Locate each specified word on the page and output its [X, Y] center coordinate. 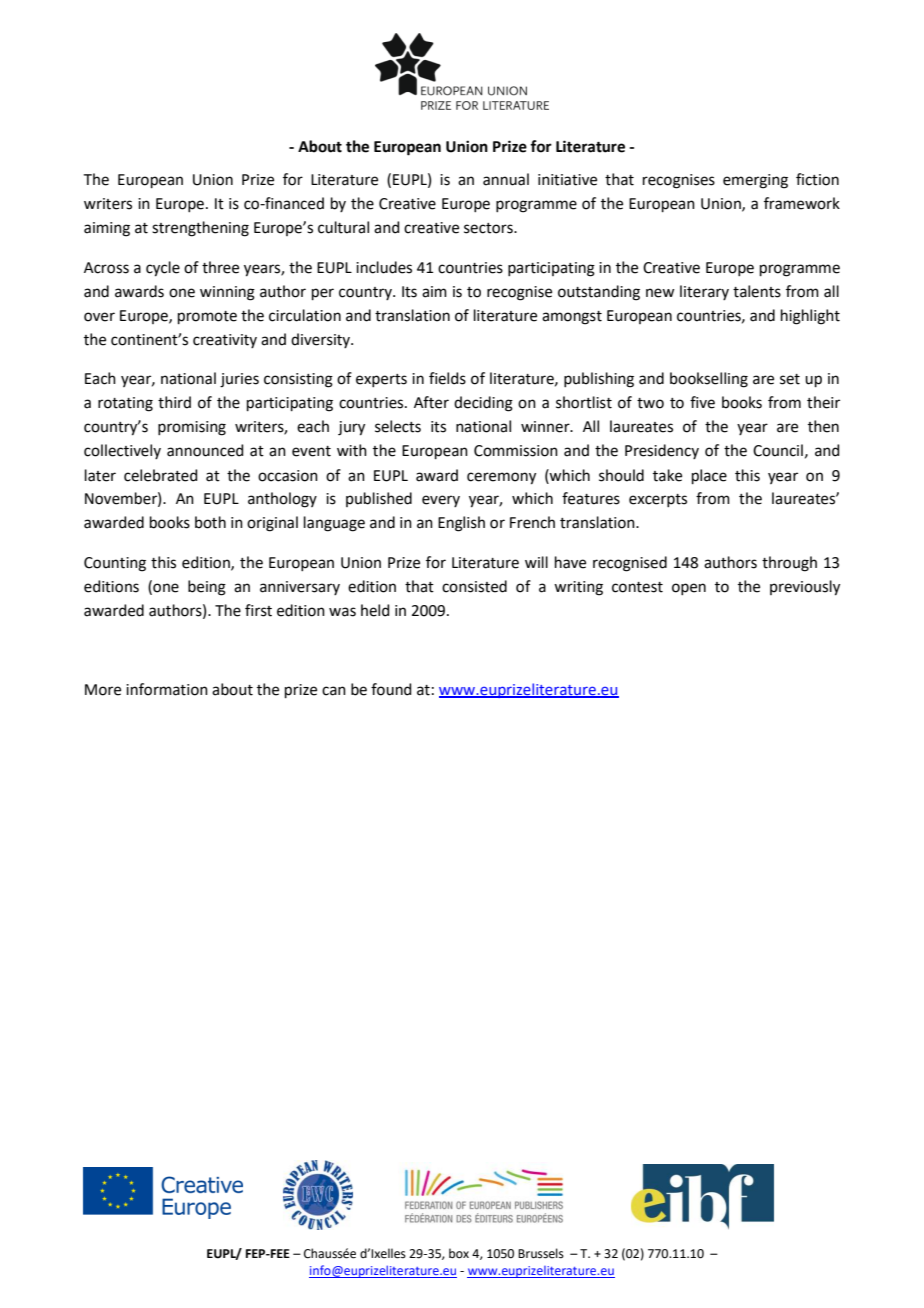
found [391, 689]
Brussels [541, 1253]
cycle [163, 269]
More [103, 690]
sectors [489, 228]
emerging [755, 181]
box [459, 1253]
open [689, 589]
